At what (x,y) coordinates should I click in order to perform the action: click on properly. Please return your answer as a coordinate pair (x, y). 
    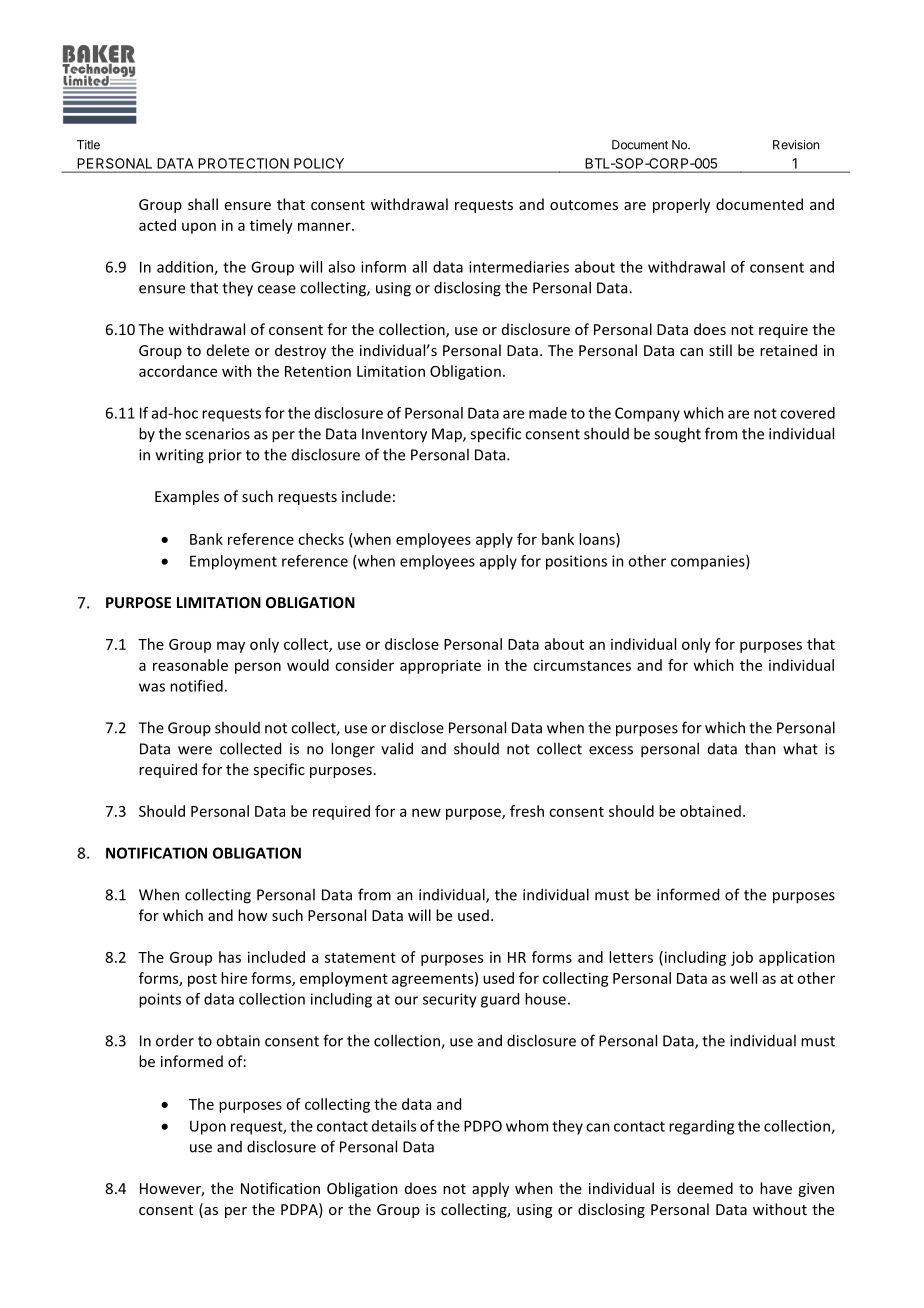
    Looking at the image, I should click on (681, 205).
